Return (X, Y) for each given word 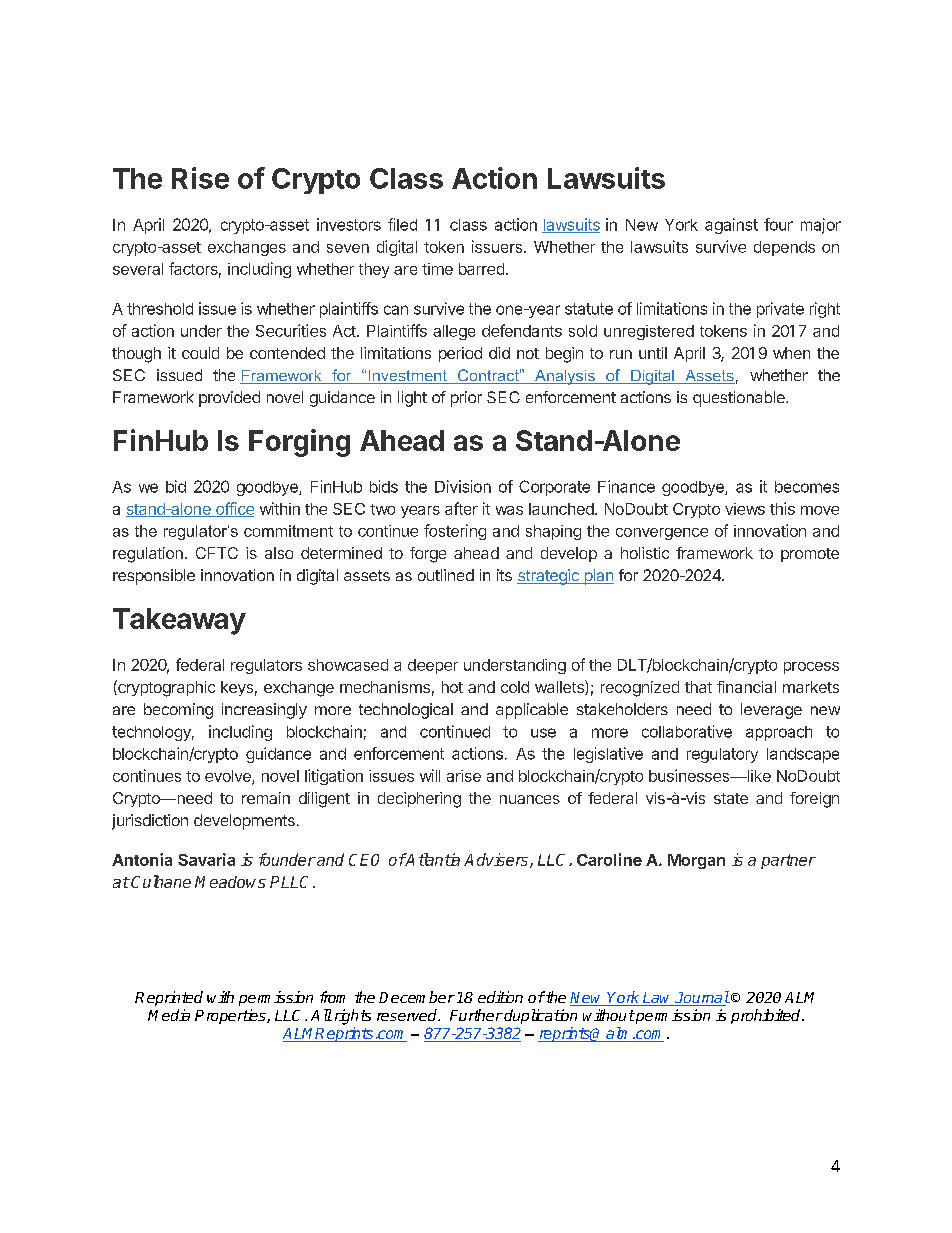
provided (229, 399)
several (138, 269)
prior (466, 399)
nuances (530, 799)
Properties (231, 1016)
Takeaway (179, 621)
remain (266, 798)
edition (500, 997)
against (731, 226)
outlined (446, 575)
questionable (740, 399)
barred (481, 269)
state (731, 798)
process (811, 668)
